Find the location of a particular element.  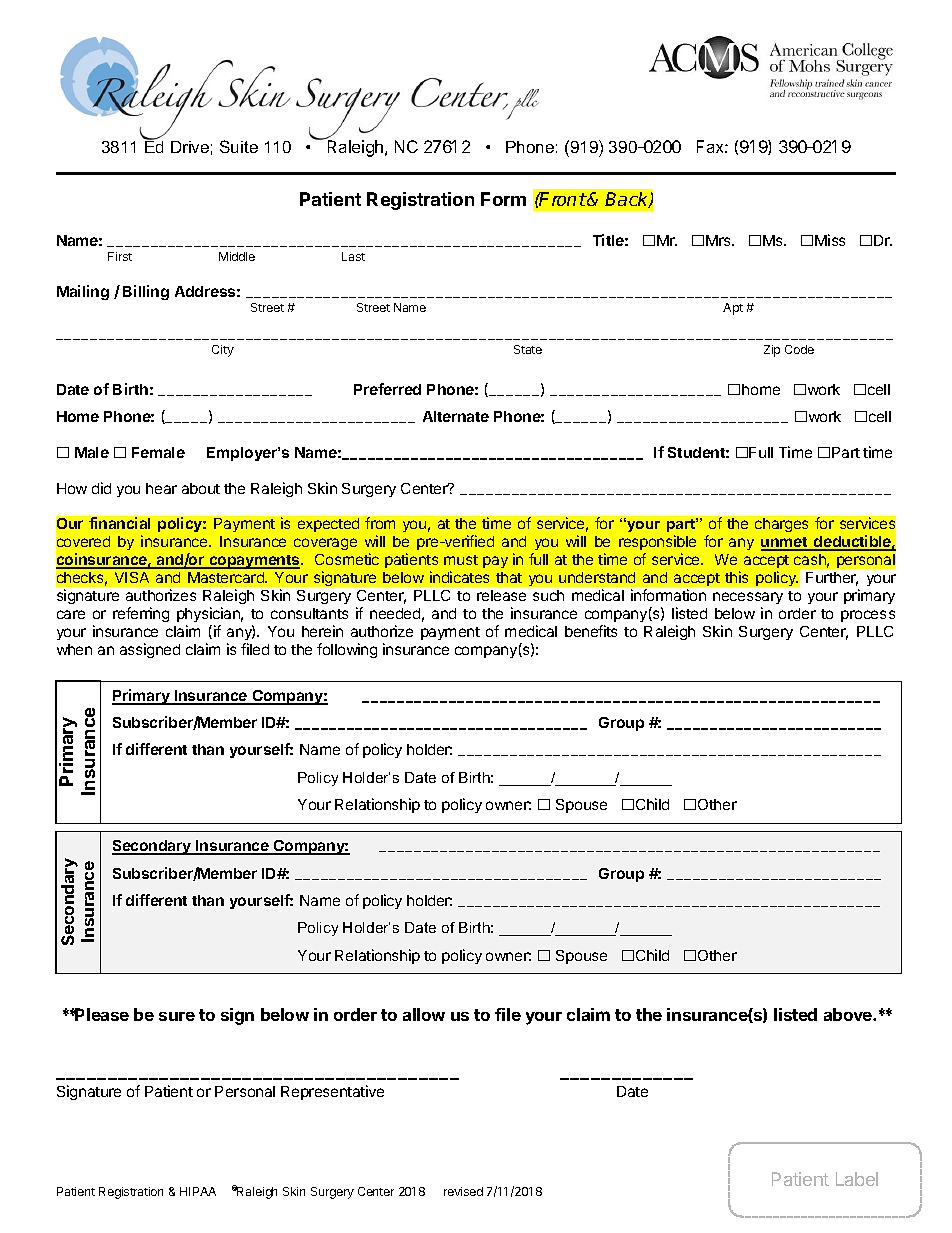

Apt is located at coordinates (733, 309).
